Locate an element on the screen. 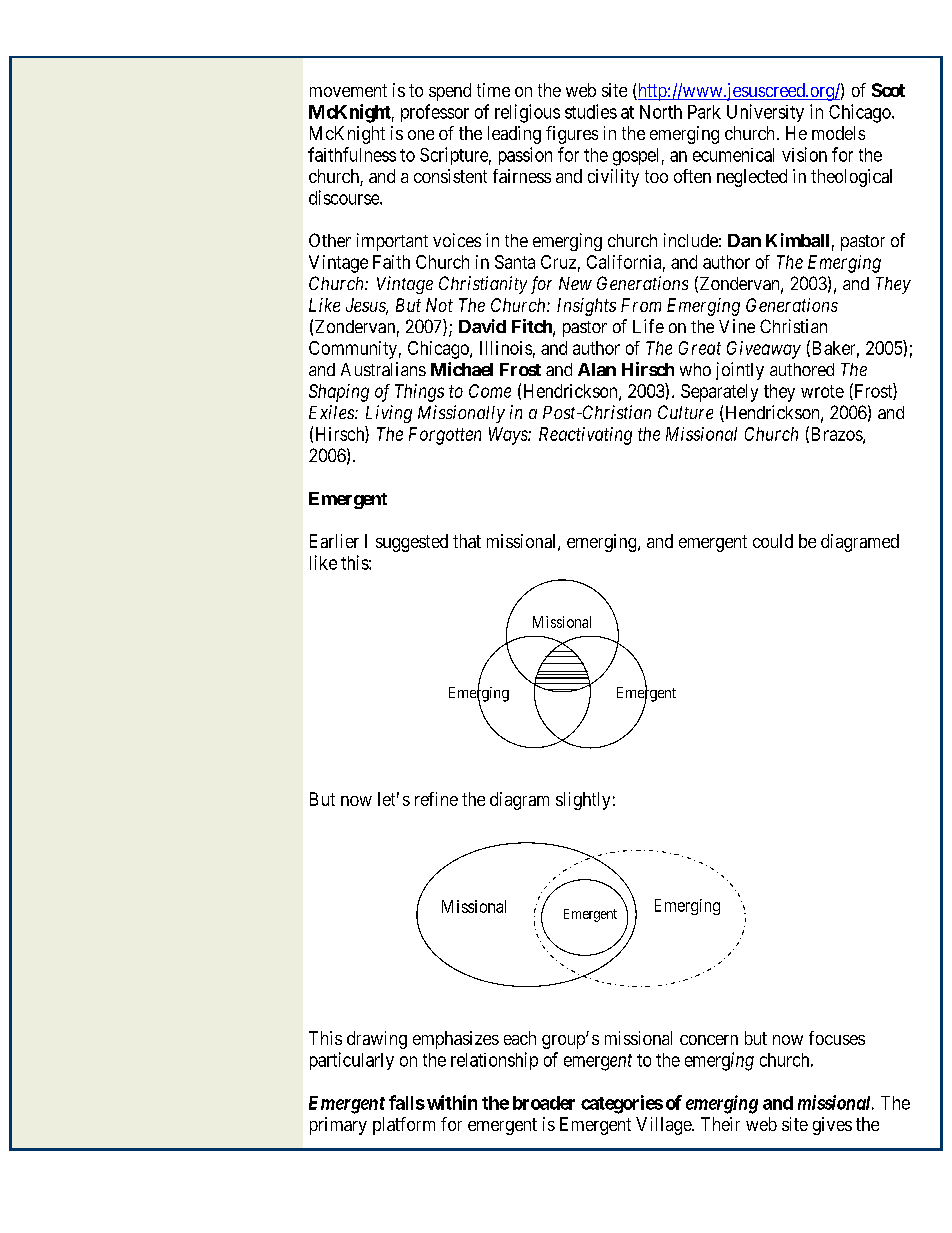 The image size is (952, 1233). Village is located at coordinates (664, 1126).
